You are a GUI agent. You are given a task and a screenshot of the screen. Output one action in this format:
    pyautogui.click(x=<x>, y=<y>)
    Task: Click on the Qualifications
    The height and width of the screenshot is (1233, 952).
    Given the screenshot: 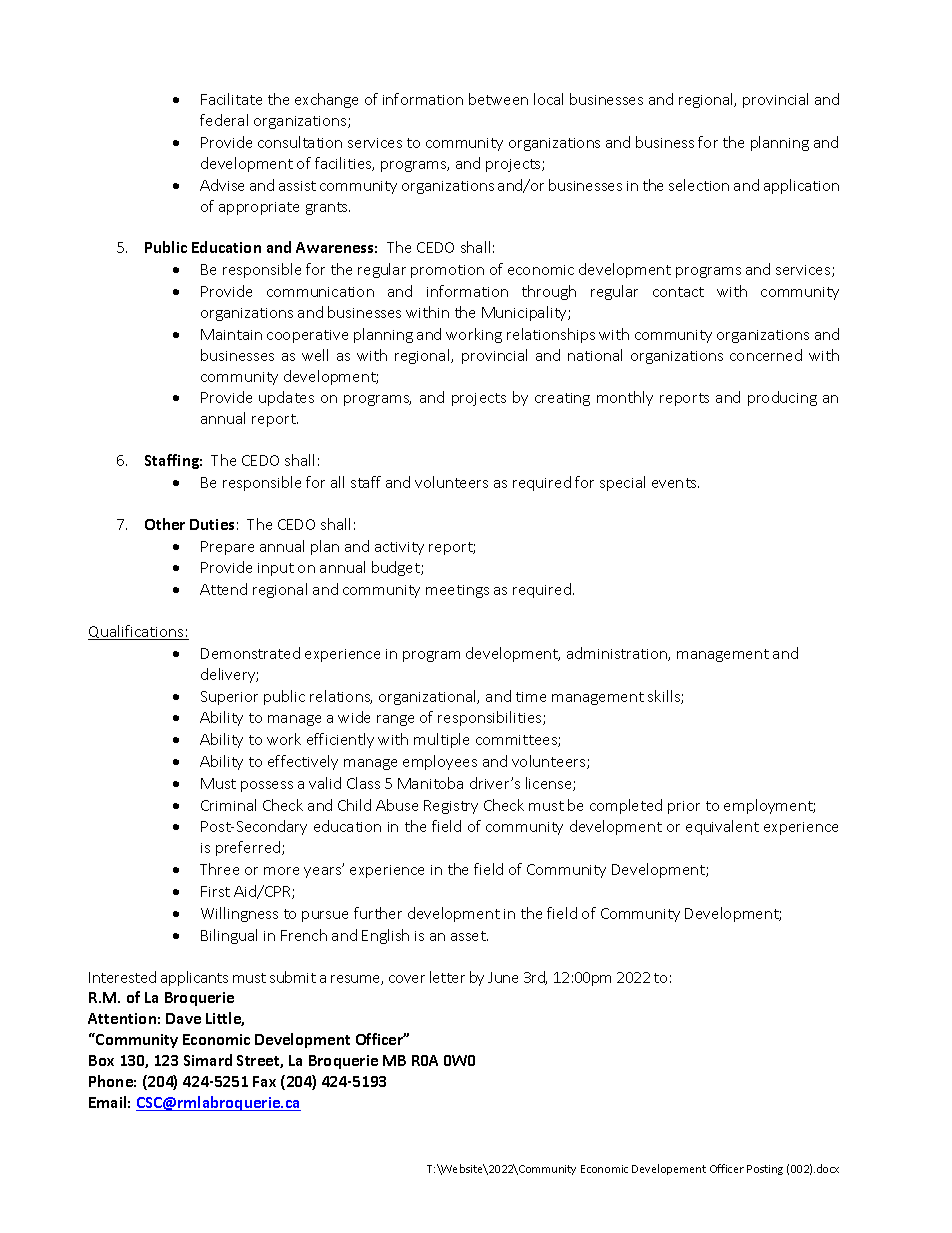 What is the action you would take?
    pyautogui.click(x=137, y=632)
